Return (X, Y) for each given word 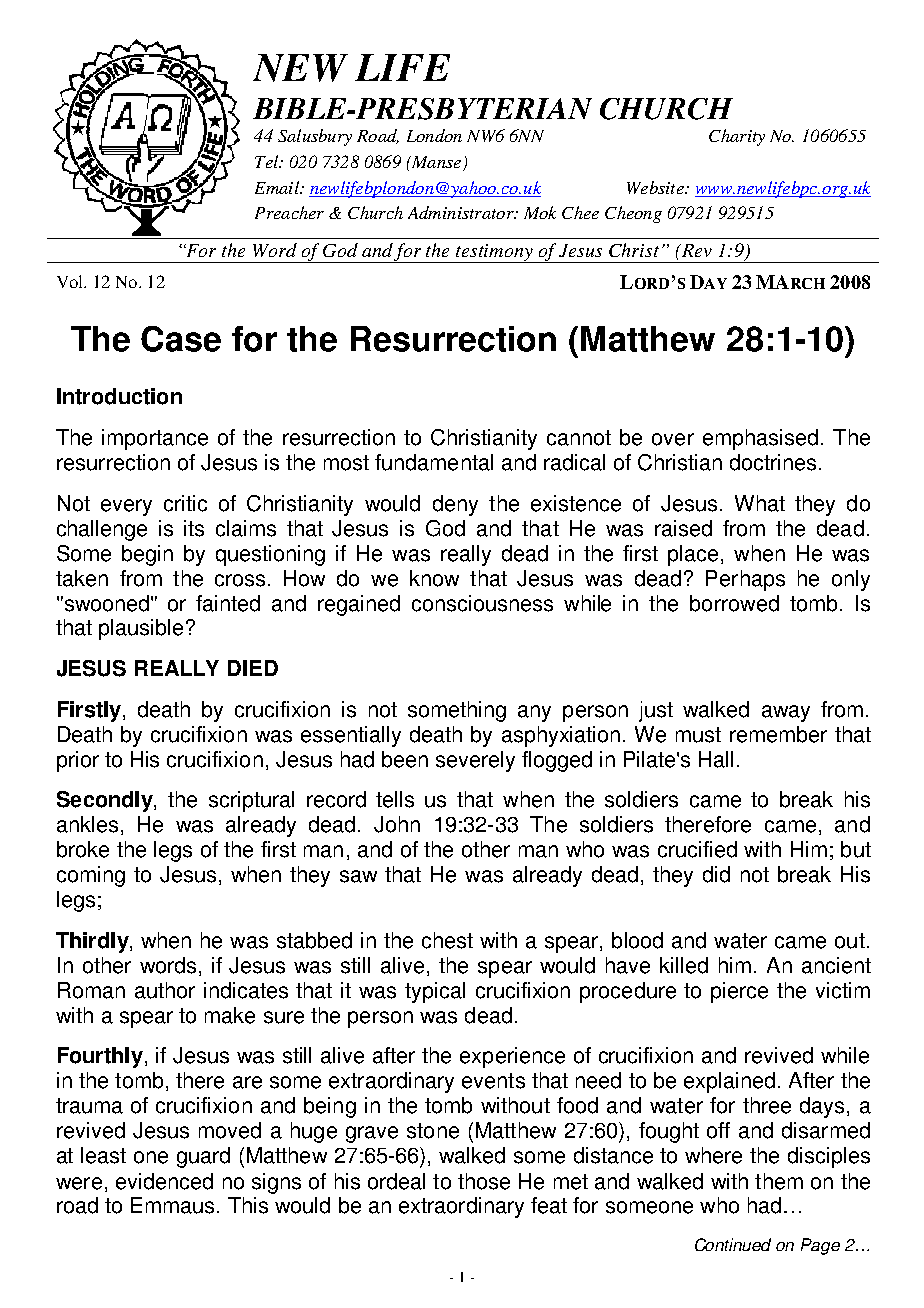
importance (155, 439)
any (534, 713)
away (786, 713)
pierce (739, 992)
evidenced (164, 1181)
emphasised (760, 439)
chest (447, 940)
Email (278, 187)
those (484, 1181)
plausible (141, 629)
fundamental (434, 462)
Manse (435, 162)
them (779, 1181)
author (165, 990)
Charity (737, 137)
